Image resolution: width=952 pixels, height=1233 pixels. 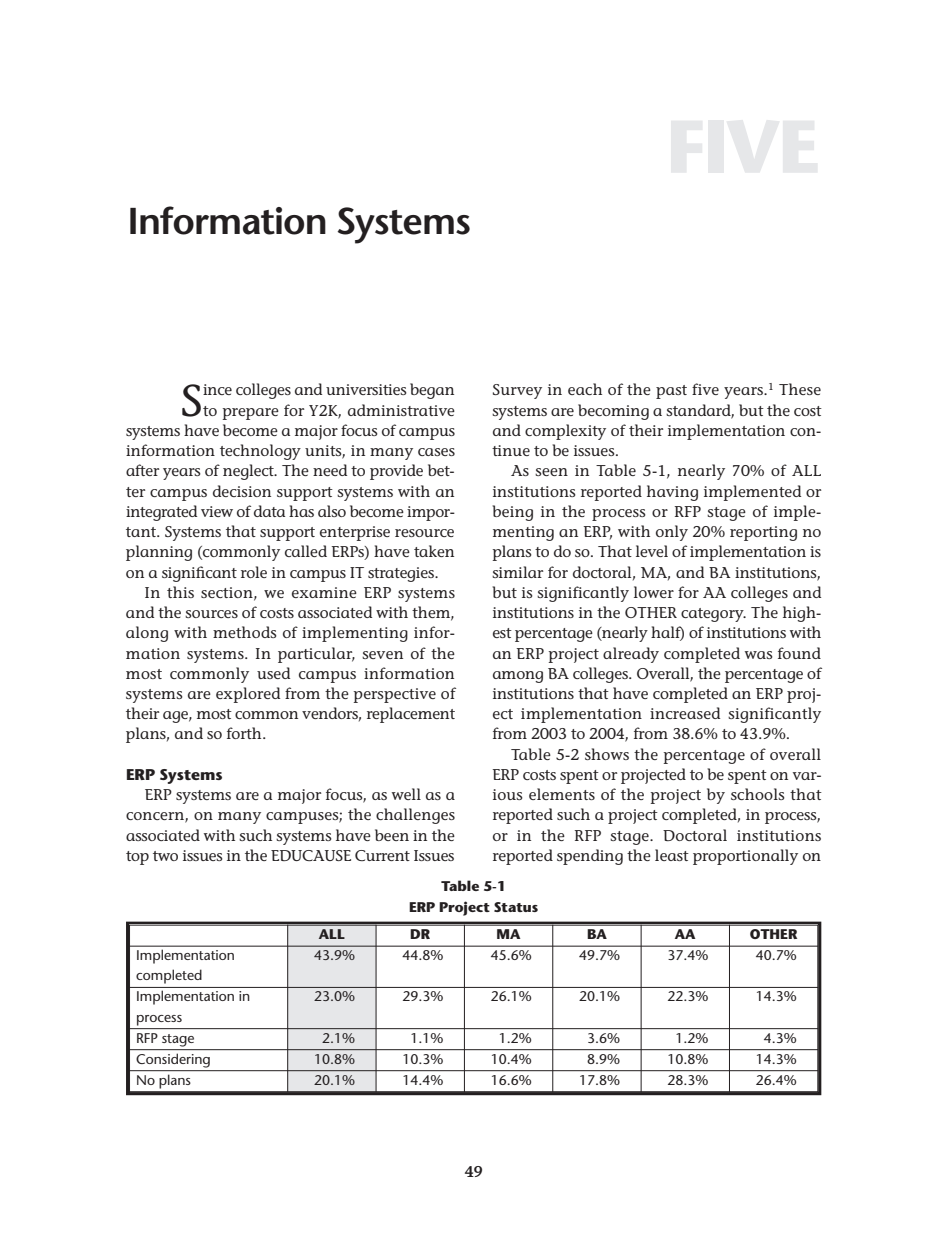 I want to click on view, so click(x=217, y=511).
